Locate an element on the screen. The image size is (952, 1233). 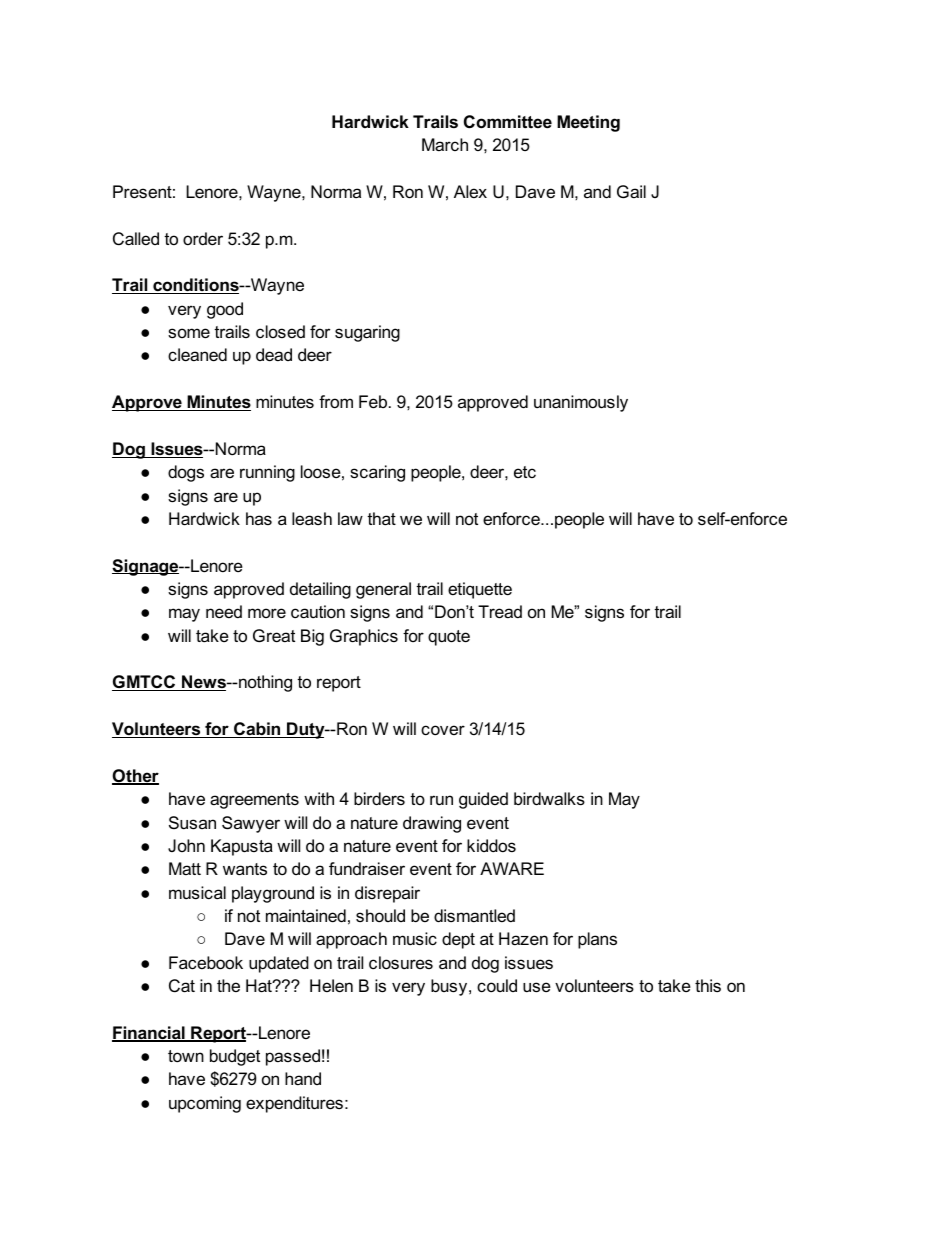
dogs is located at coordinates (186, 473).
